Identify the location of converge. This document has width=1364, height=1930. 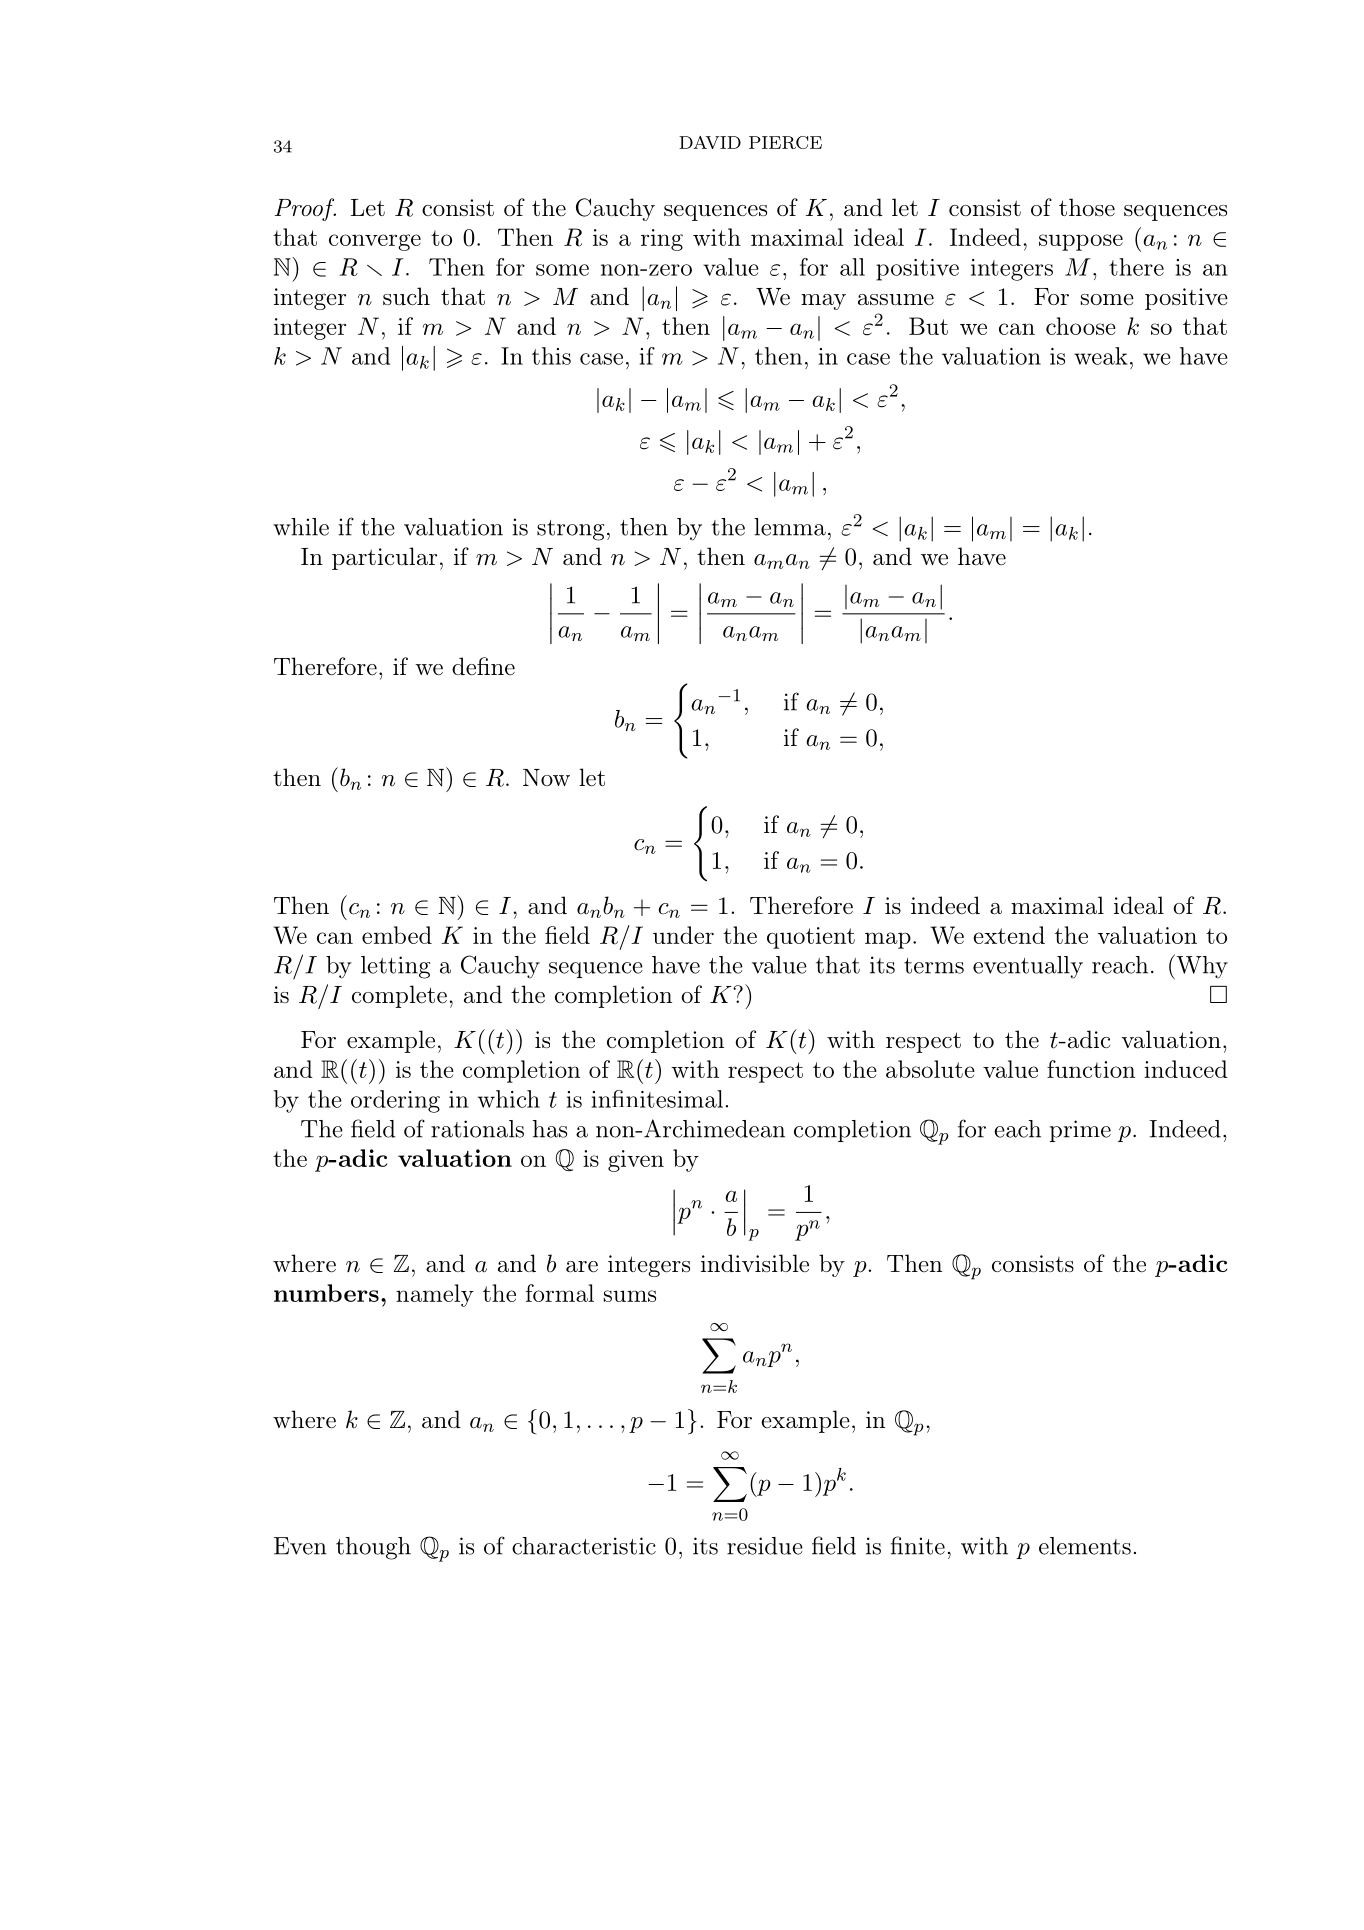
(375, 242).
